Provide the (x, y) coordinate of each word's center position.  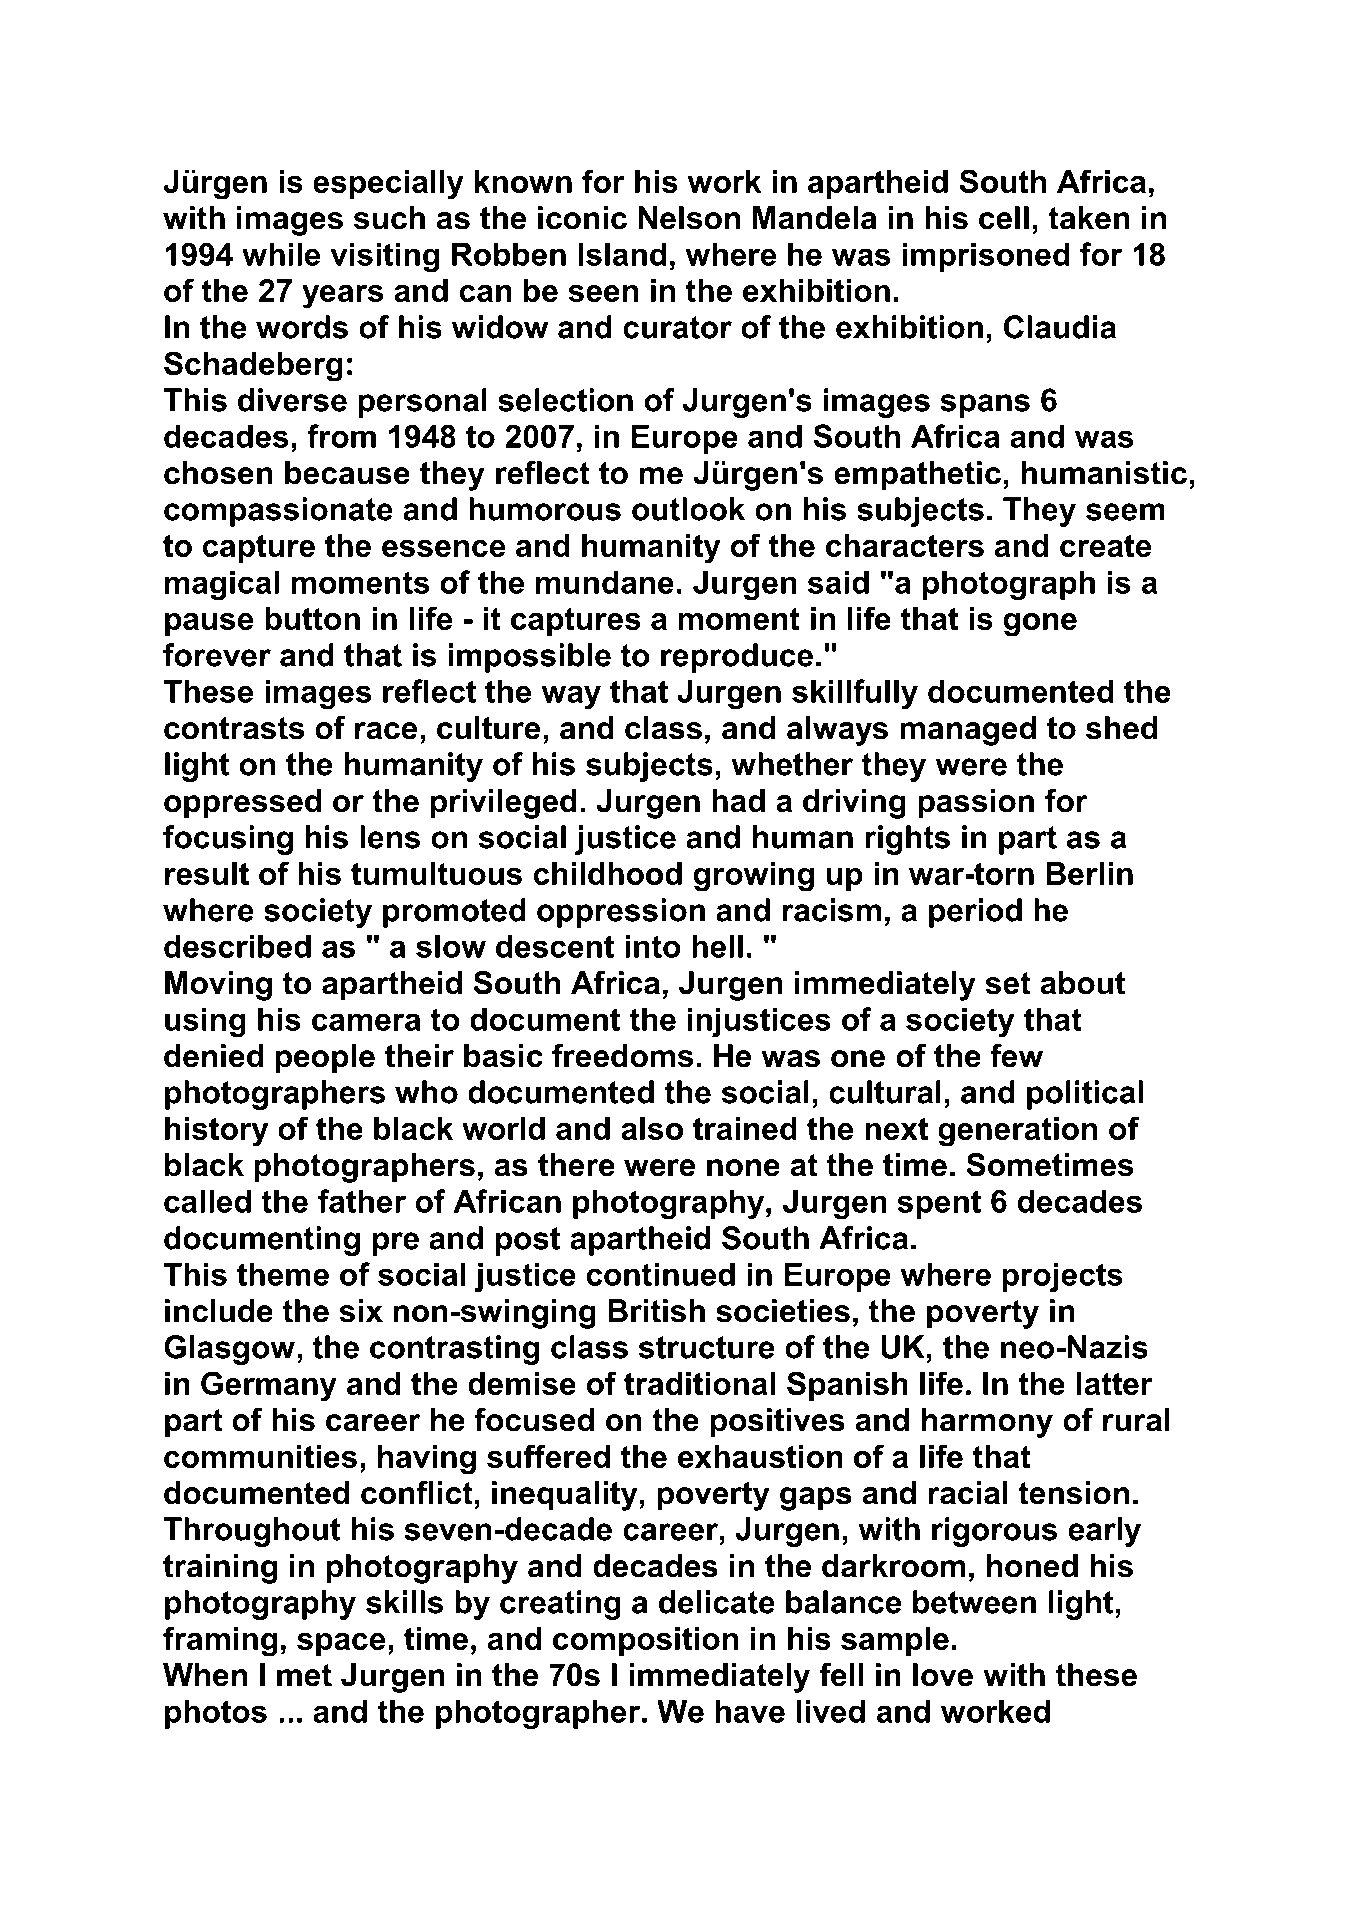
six (361, 1311)
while (281, 254)
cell (1004, 218)
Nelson (689, 218)
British (656, 1311)
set (1008, 983)
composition (645, 1641)
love (943, 1675)
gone (1040, 625)
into (653, 946)
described (237, 946)
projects (1062, 1277)
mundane (605, 582)
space (341, 1644)
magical (222, 585)
